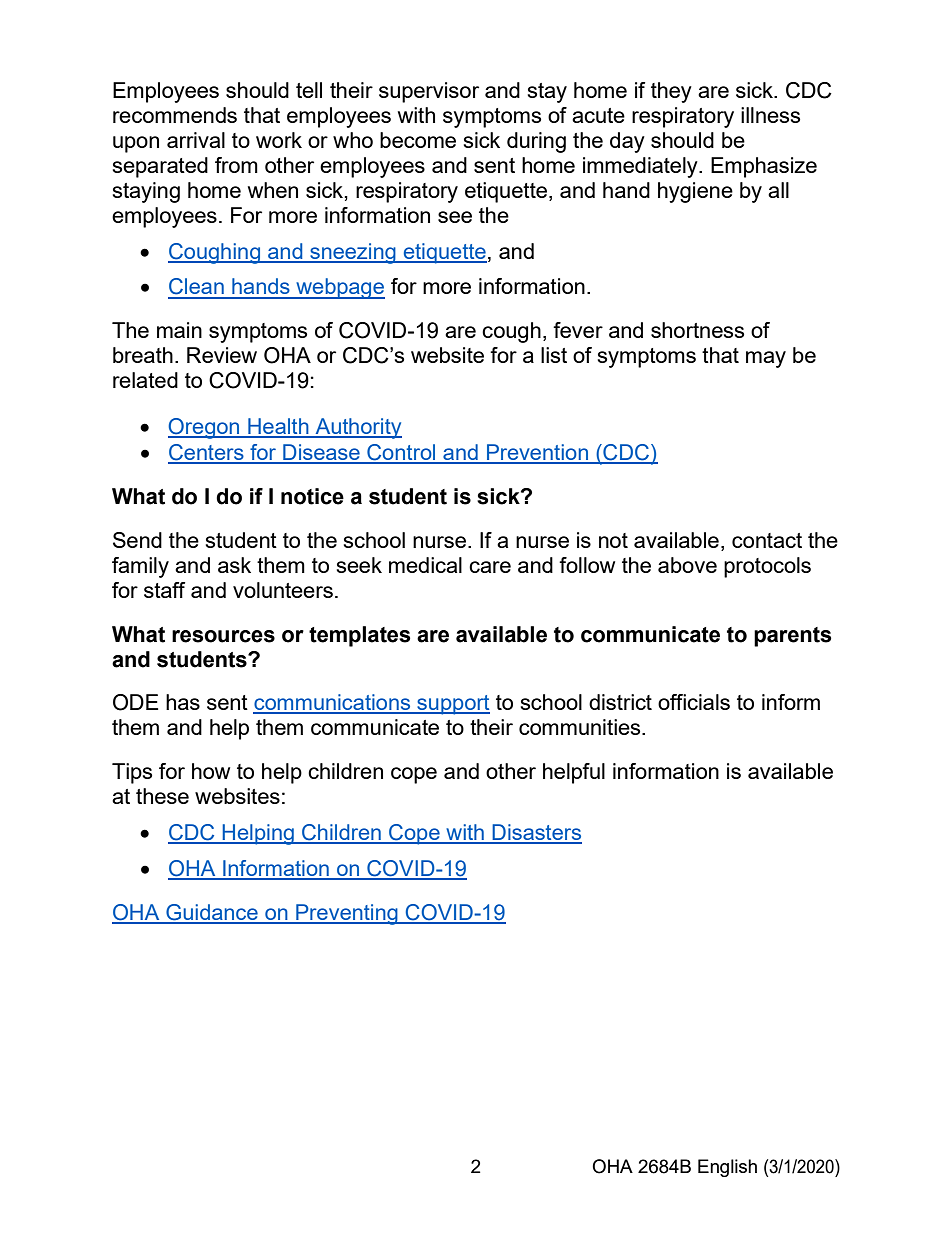 The image size is (952, 1233). I want to click on contact, so click(767, 540).
